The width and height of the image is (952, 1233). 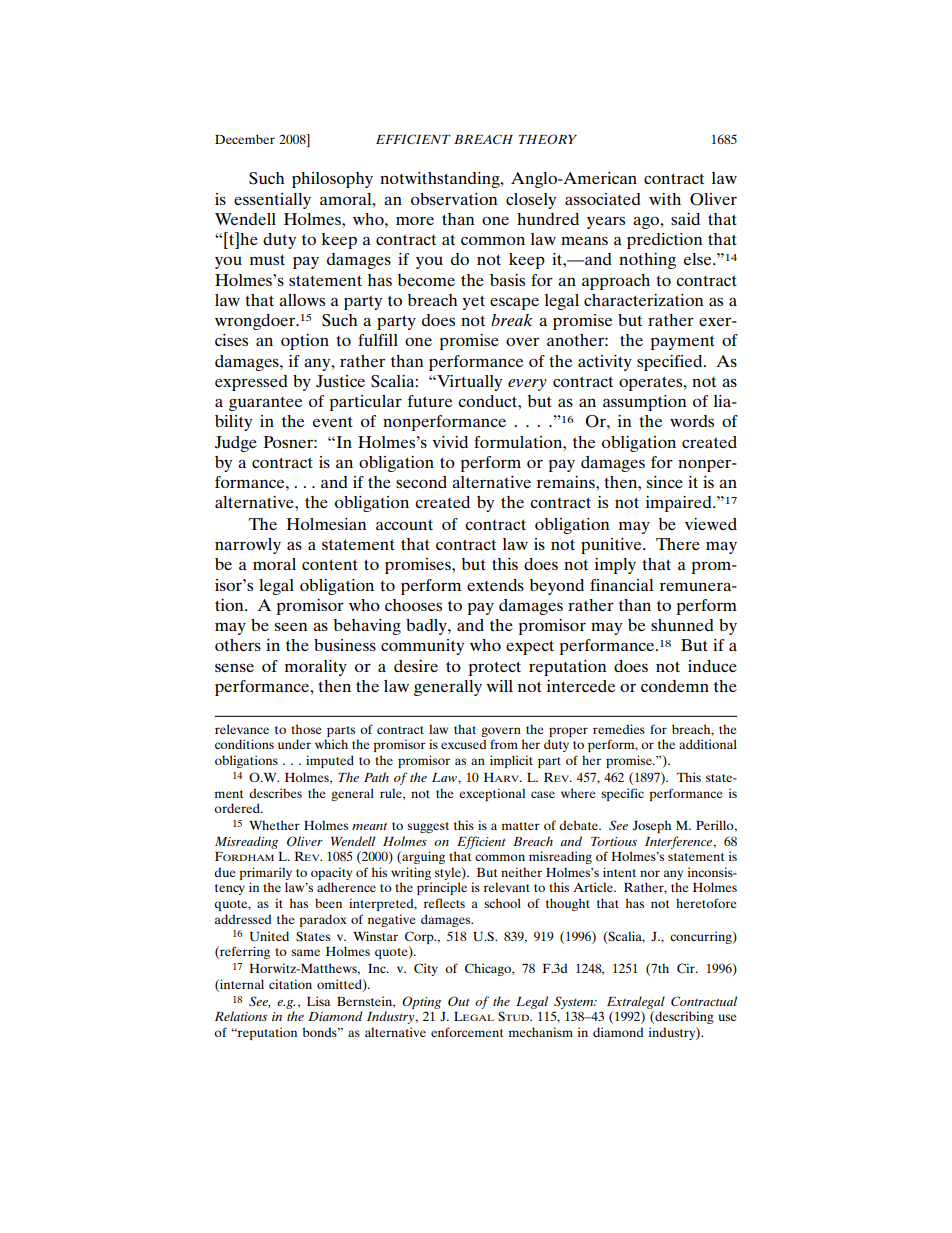 What do you see at coordinates (251, 383) in the image?
I see `expressed` at bounding box center [251, 383].
